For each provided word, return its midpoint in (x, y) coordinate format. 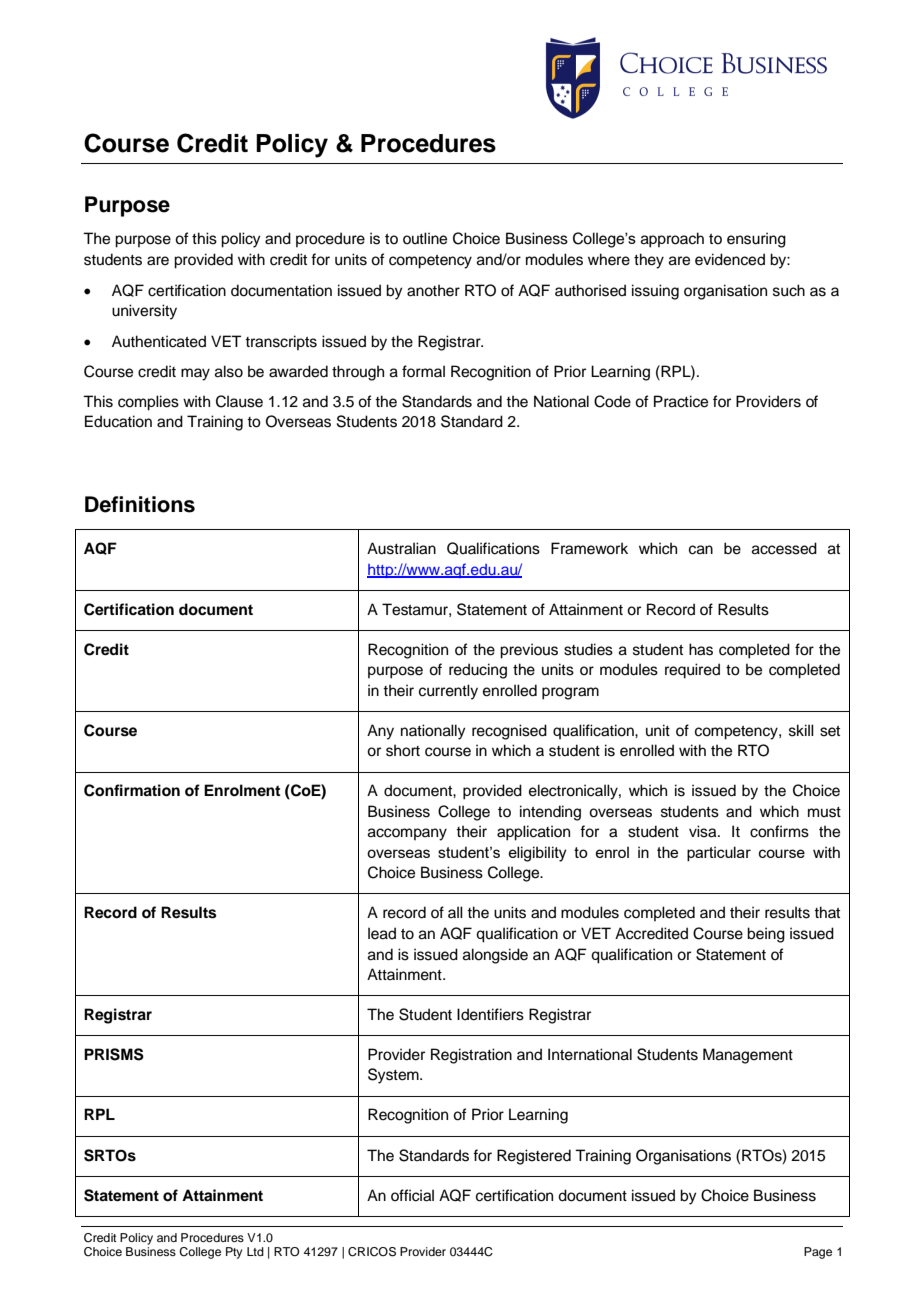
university (144, 312)
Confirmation (132, 790)
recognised (509, 732)
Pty (234, 1253)
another (433, 290)
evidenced (730, 259)
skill (801, 730)
